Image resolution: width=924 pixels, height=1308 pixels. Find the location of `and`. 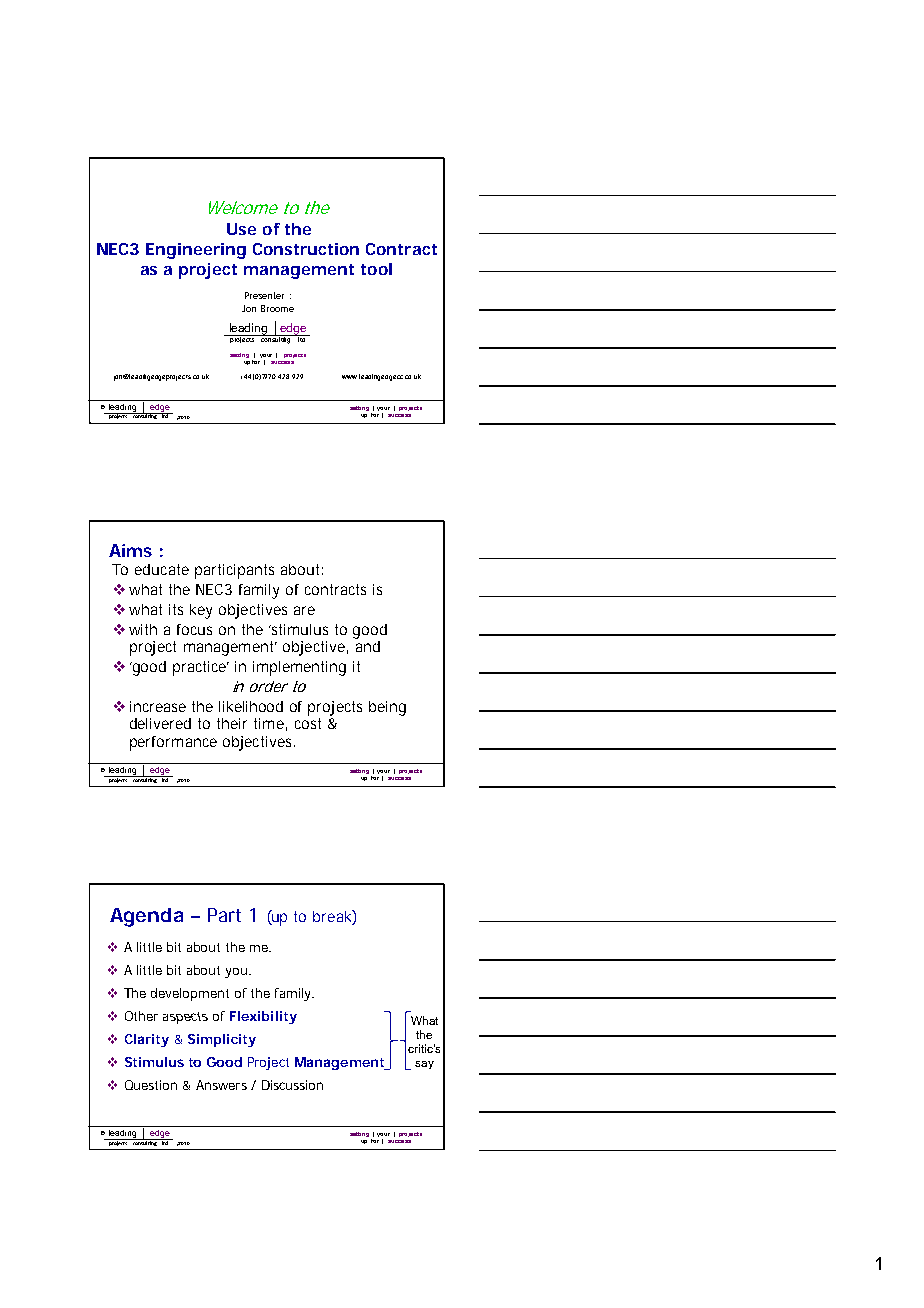

and is located at coordinates (367, 645).
